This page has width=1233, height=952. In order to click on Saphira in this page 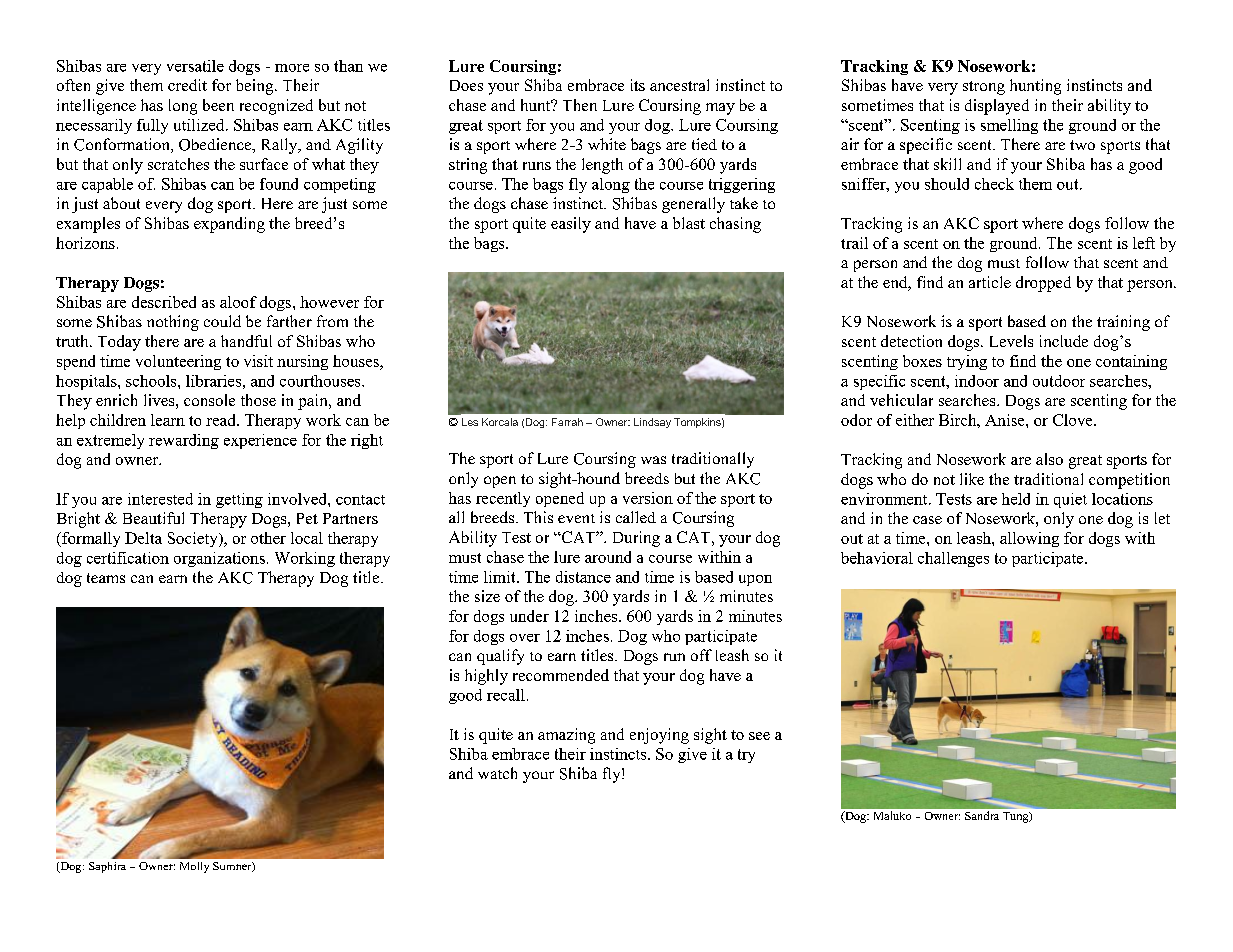, I will do `click(107, 867)`.
